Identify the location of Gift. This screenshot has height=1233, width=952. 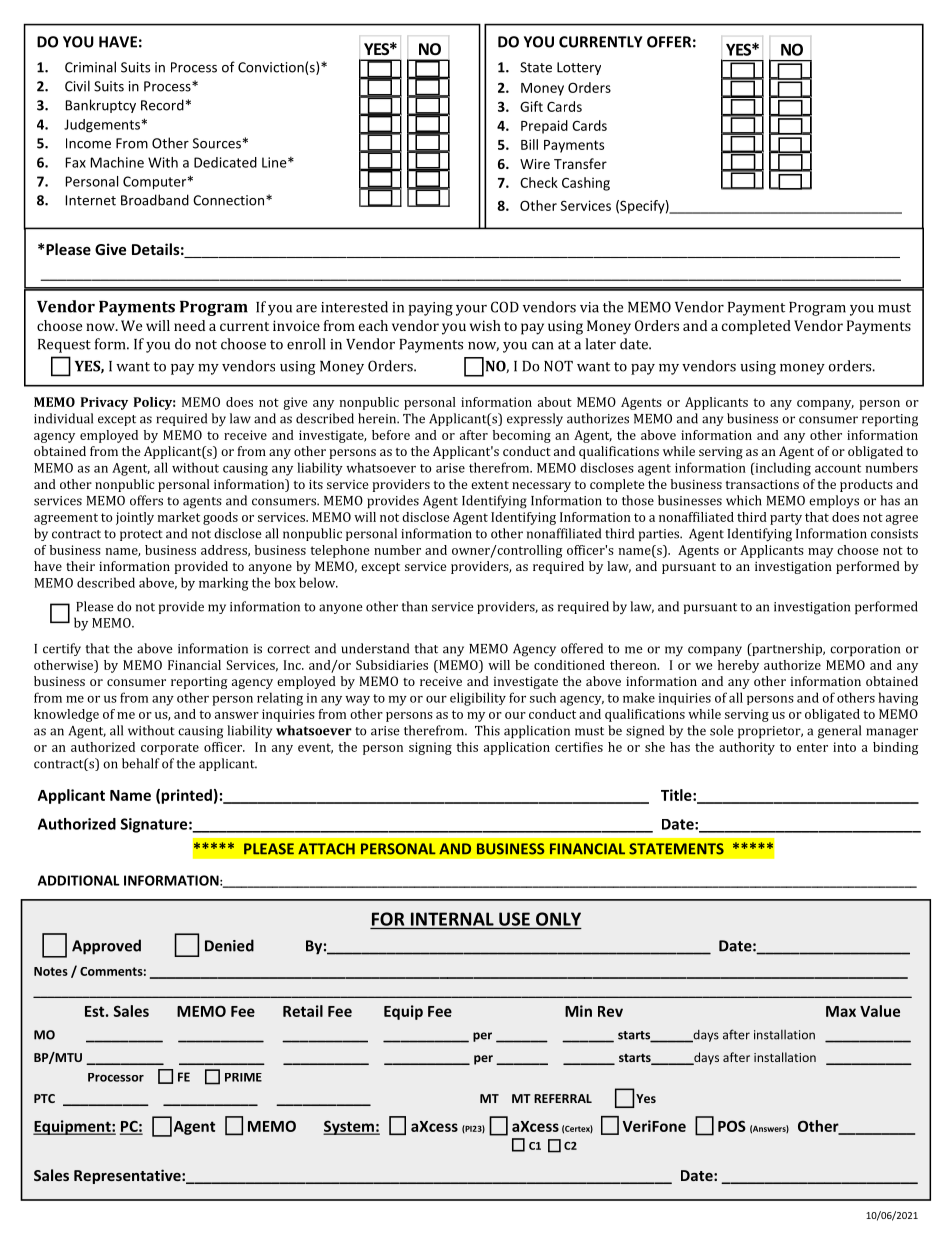
(531, 106).
